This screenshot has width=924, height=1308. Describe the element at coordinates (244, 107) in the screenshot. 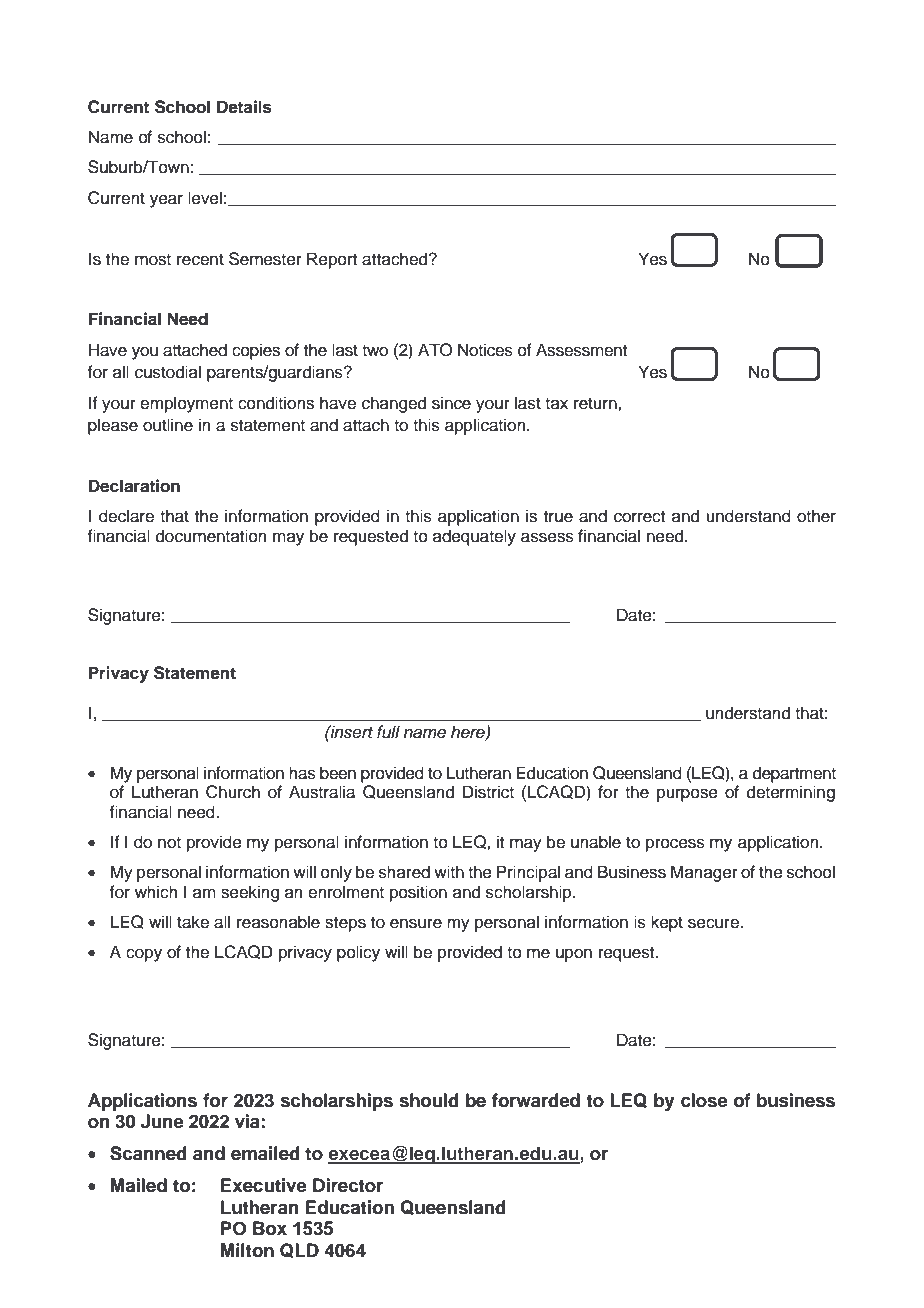

I see `Details` at that location.
